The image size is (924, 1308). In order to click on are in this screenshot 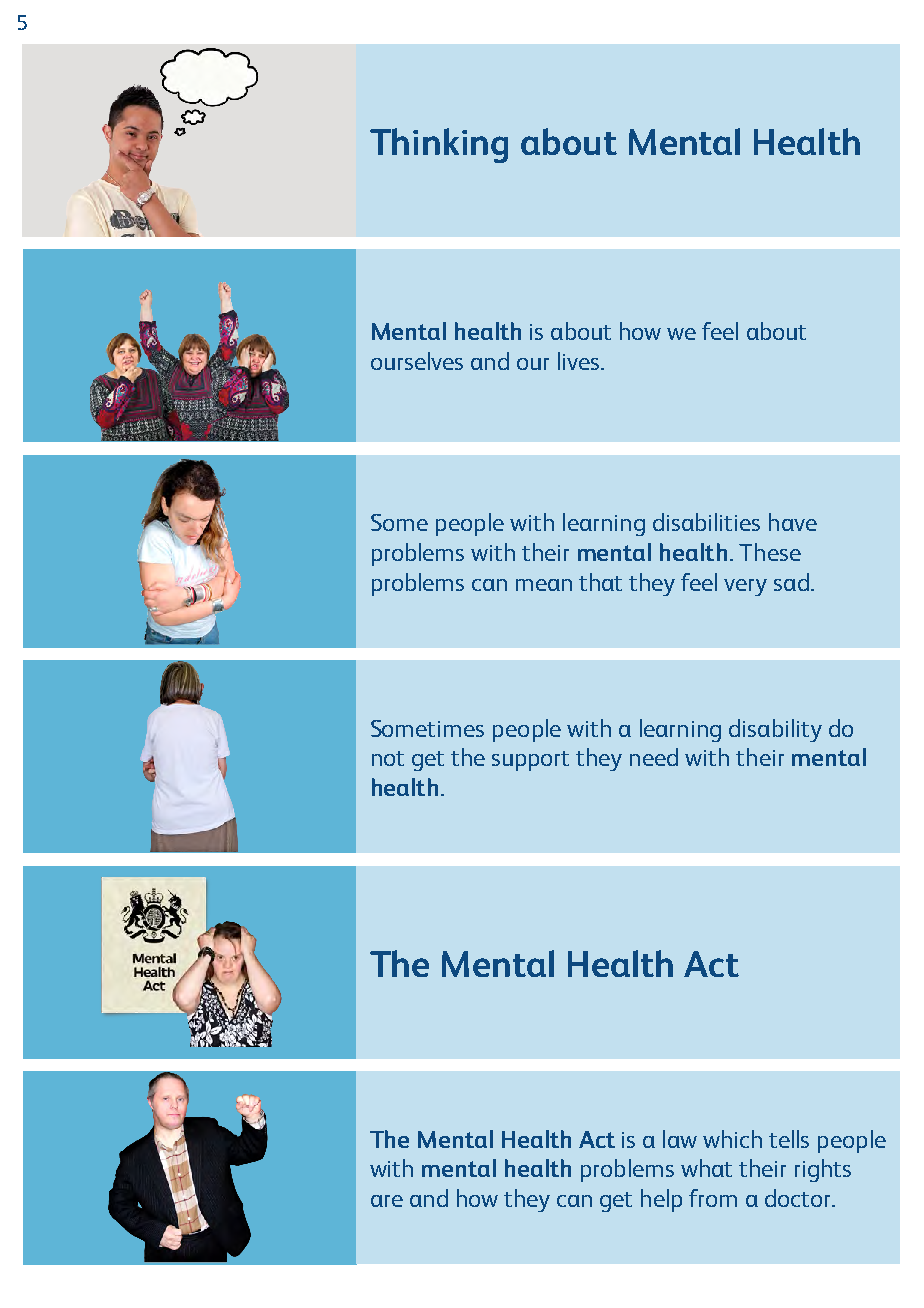, I will do `click(387, 1201)`.
